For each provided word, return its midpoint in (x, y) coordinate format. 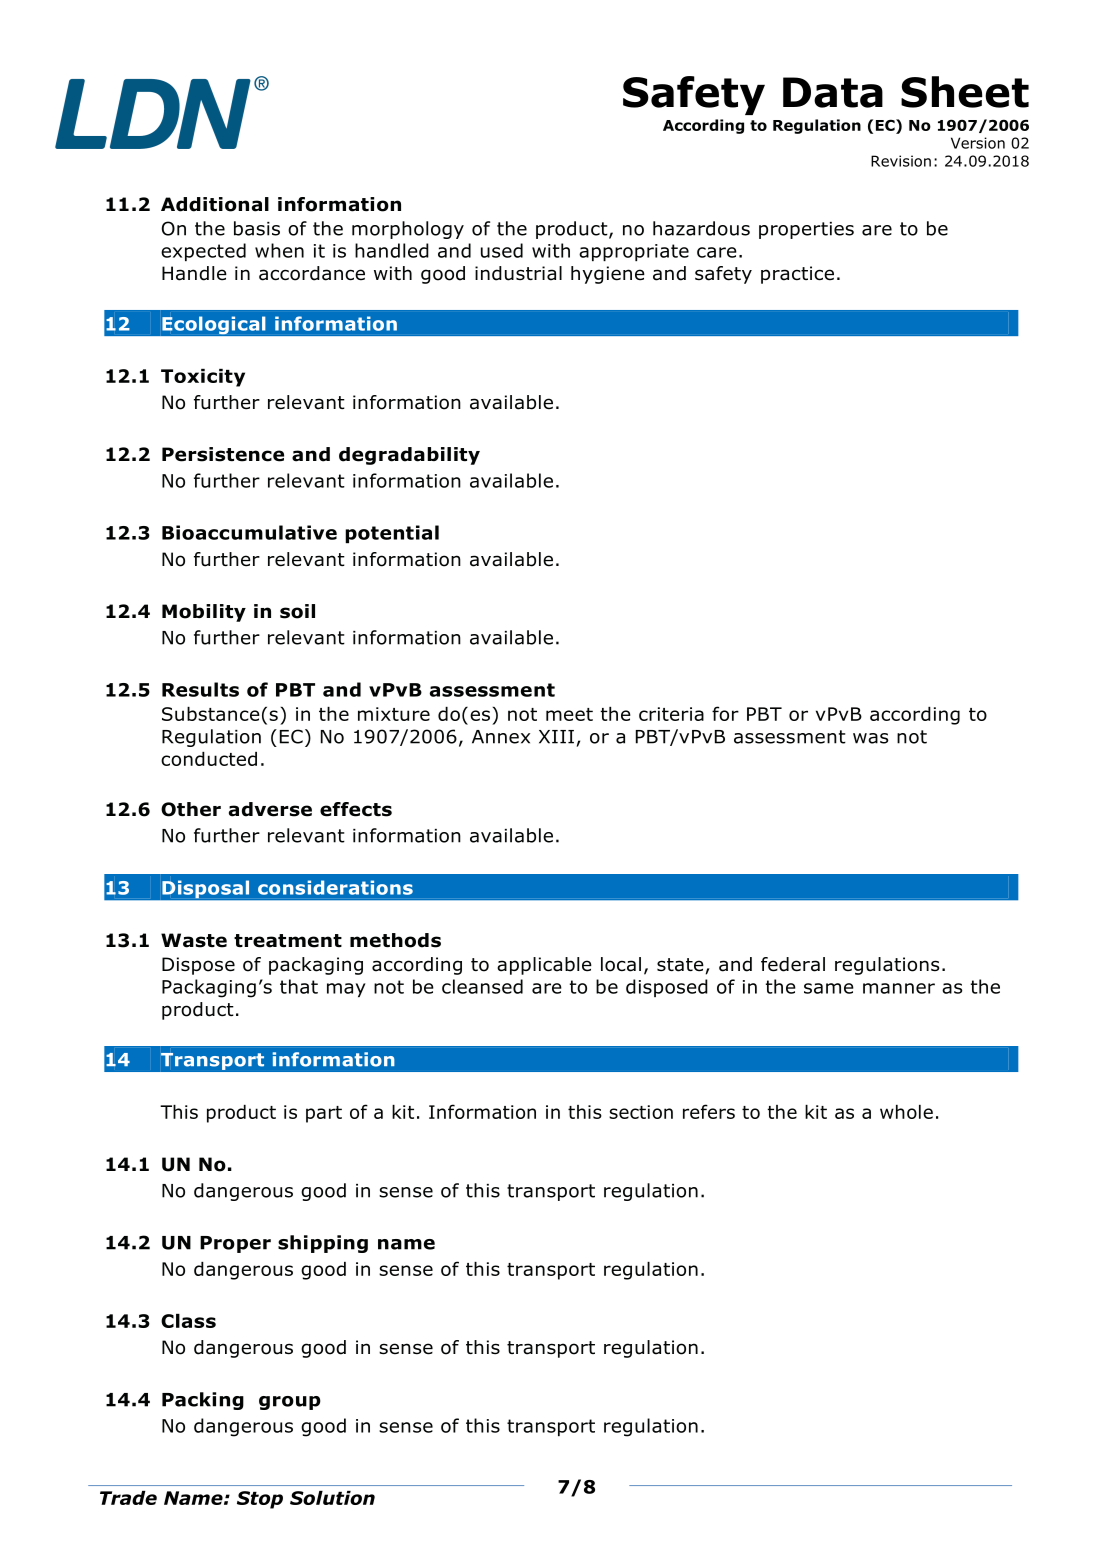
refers (709, 1111)
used (502, 250)
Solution (332, 1498)
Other (191, 809)
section (641, 1112)
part (324, 1114)
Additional (215, 204)
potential (392, 534)
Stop (260, 1500)
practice (797, 275)
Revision (901, 161)
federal (793, 964)
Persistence (223, 454)
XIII (556, 737)
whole (906, 1112)
